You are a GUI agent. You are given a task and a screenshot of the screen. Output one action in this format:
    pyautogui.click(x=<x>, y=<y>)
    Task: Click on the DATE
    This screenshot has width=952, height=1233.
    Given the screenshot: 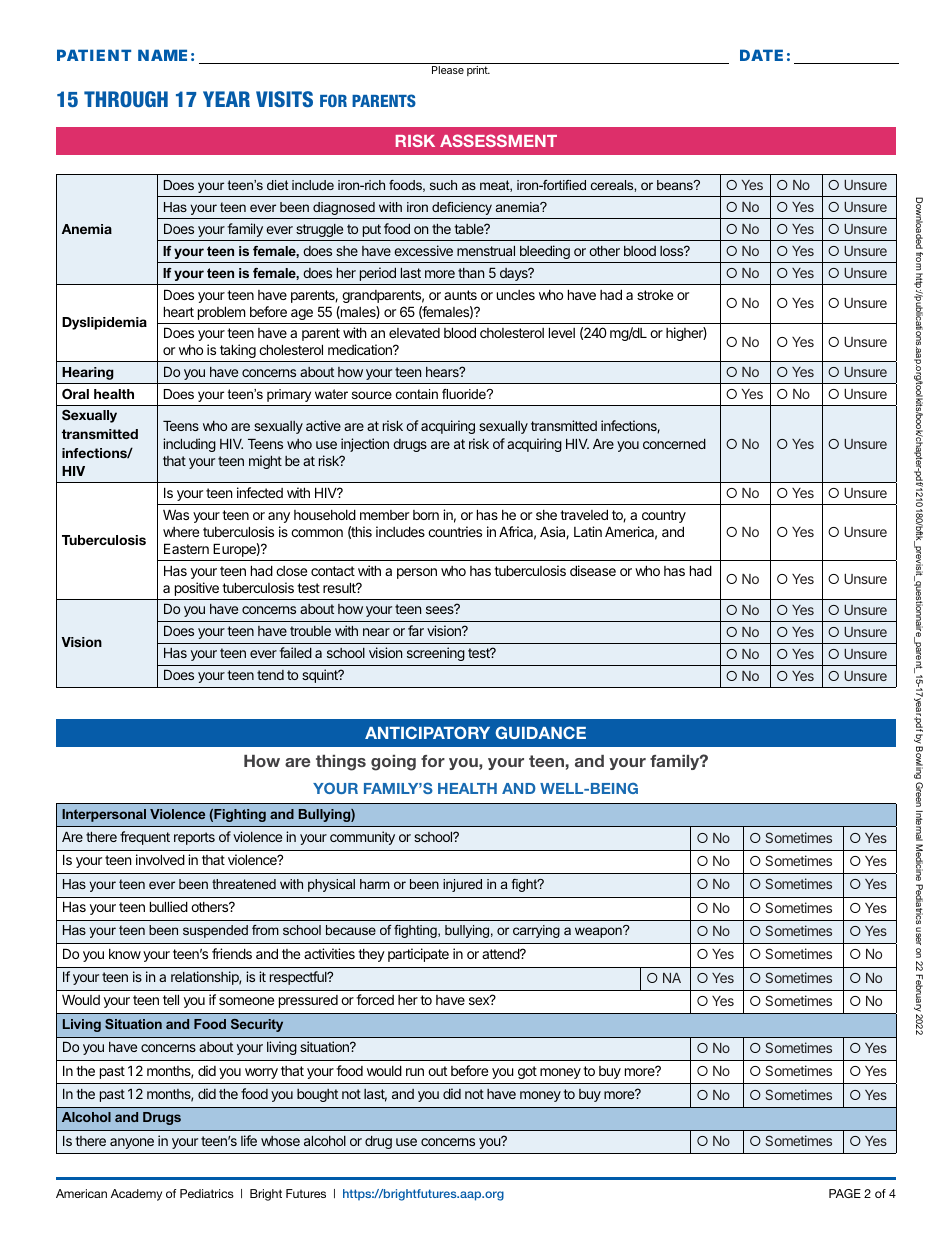 What is the action you would take?
    pyautogui.click(x=761, y=55)
